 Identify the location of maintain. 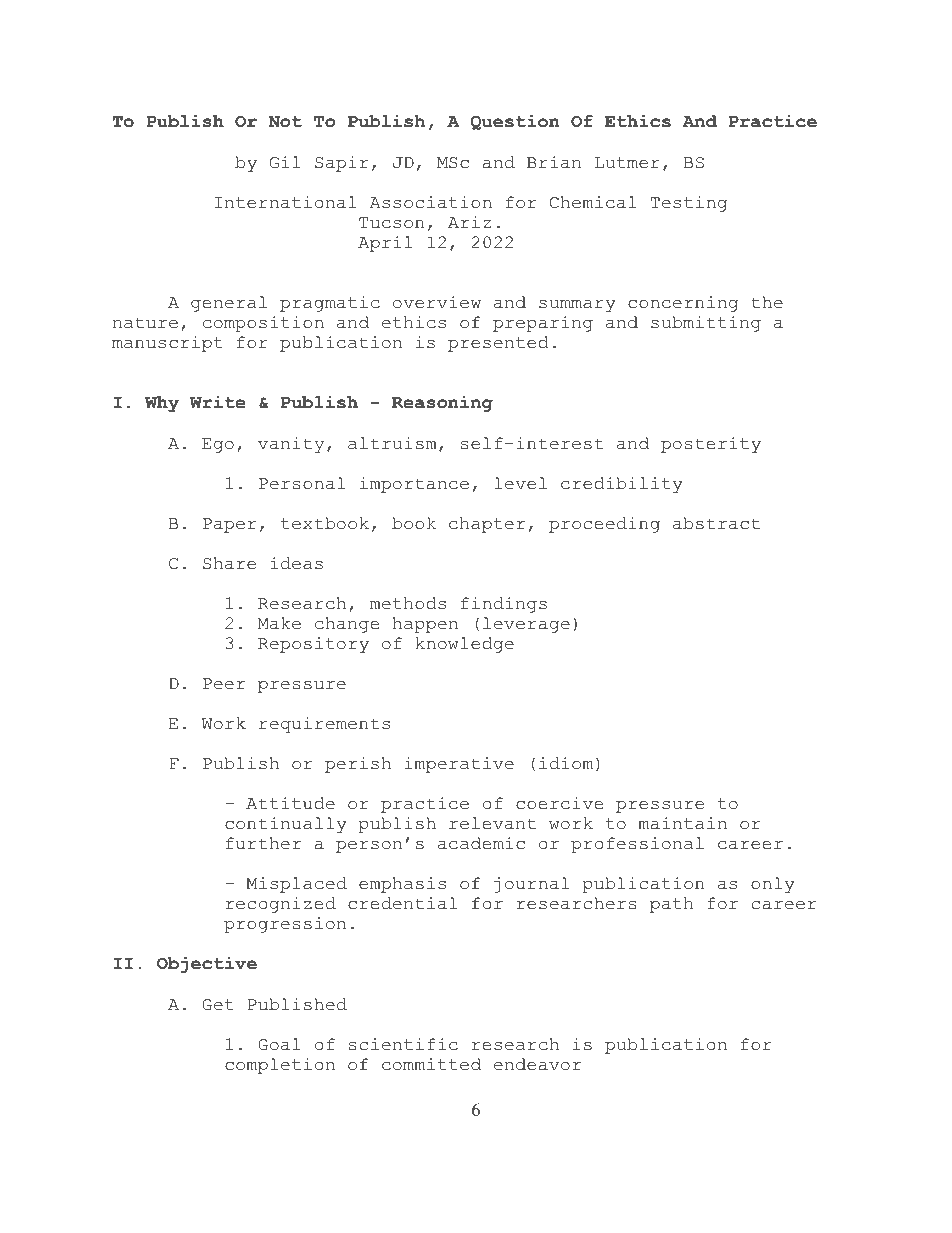
(682, 823).
